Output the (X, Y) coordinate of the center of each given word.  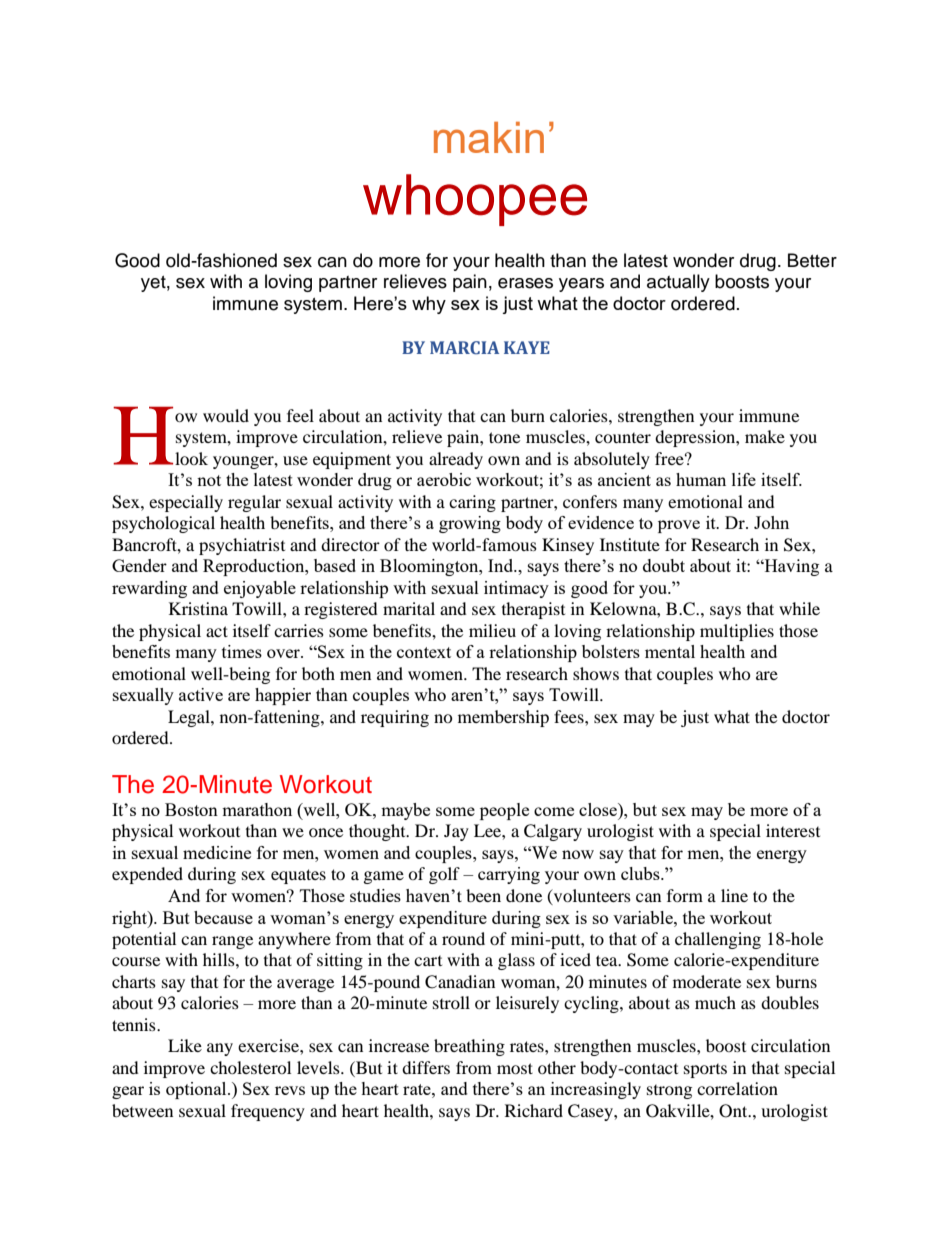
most (515, 1068)
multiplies (737, 632)
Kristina (198, 608)
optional (197, 1090)
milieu (492, 630)
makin (489, 137)
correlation (737, 1088)
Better (812, 260)
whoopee (475, 200)
